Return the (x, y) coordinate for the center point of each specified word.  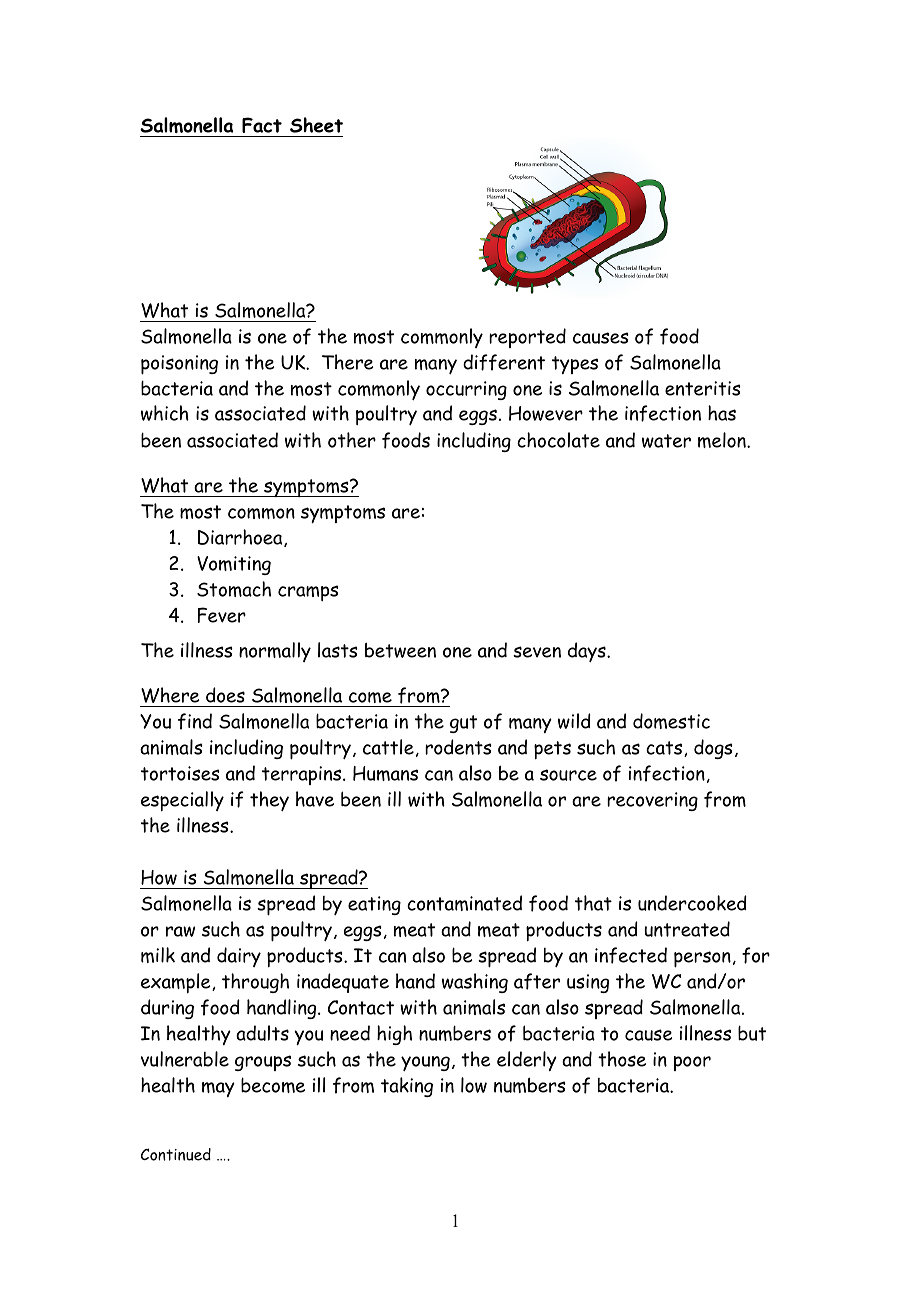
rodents (458, 747)
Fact (262, 125)
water (666, 441)
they (269, 801)
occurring (466, 390)
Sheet (316, 125)
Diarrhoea (241, 538)
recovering (652, 801)
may (218, 1089)
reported (527, 338)
